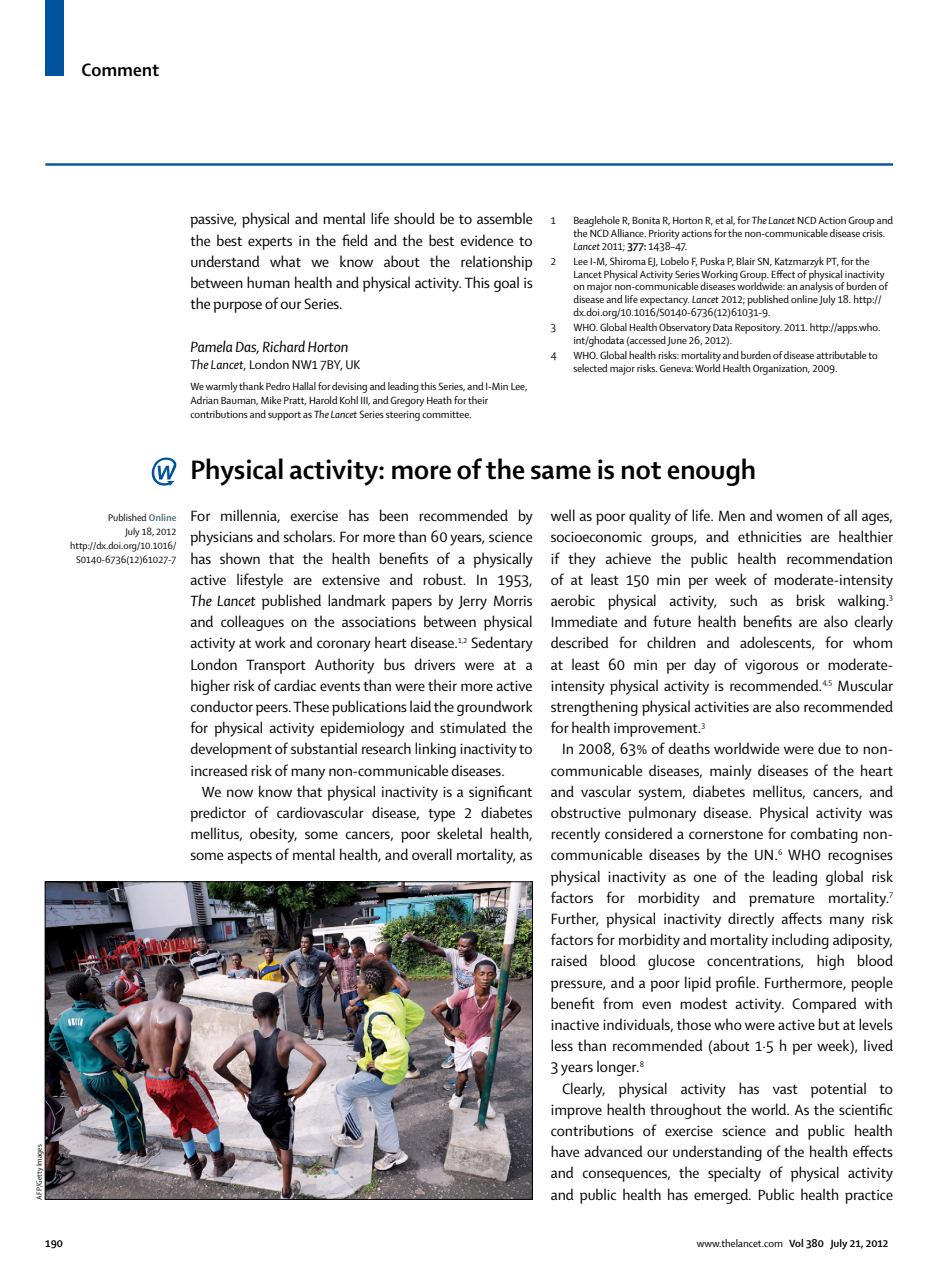 The image size is (952, 1279). Describe the element at coordinates (120, 70) in the image. I see `Comment` at that location.
